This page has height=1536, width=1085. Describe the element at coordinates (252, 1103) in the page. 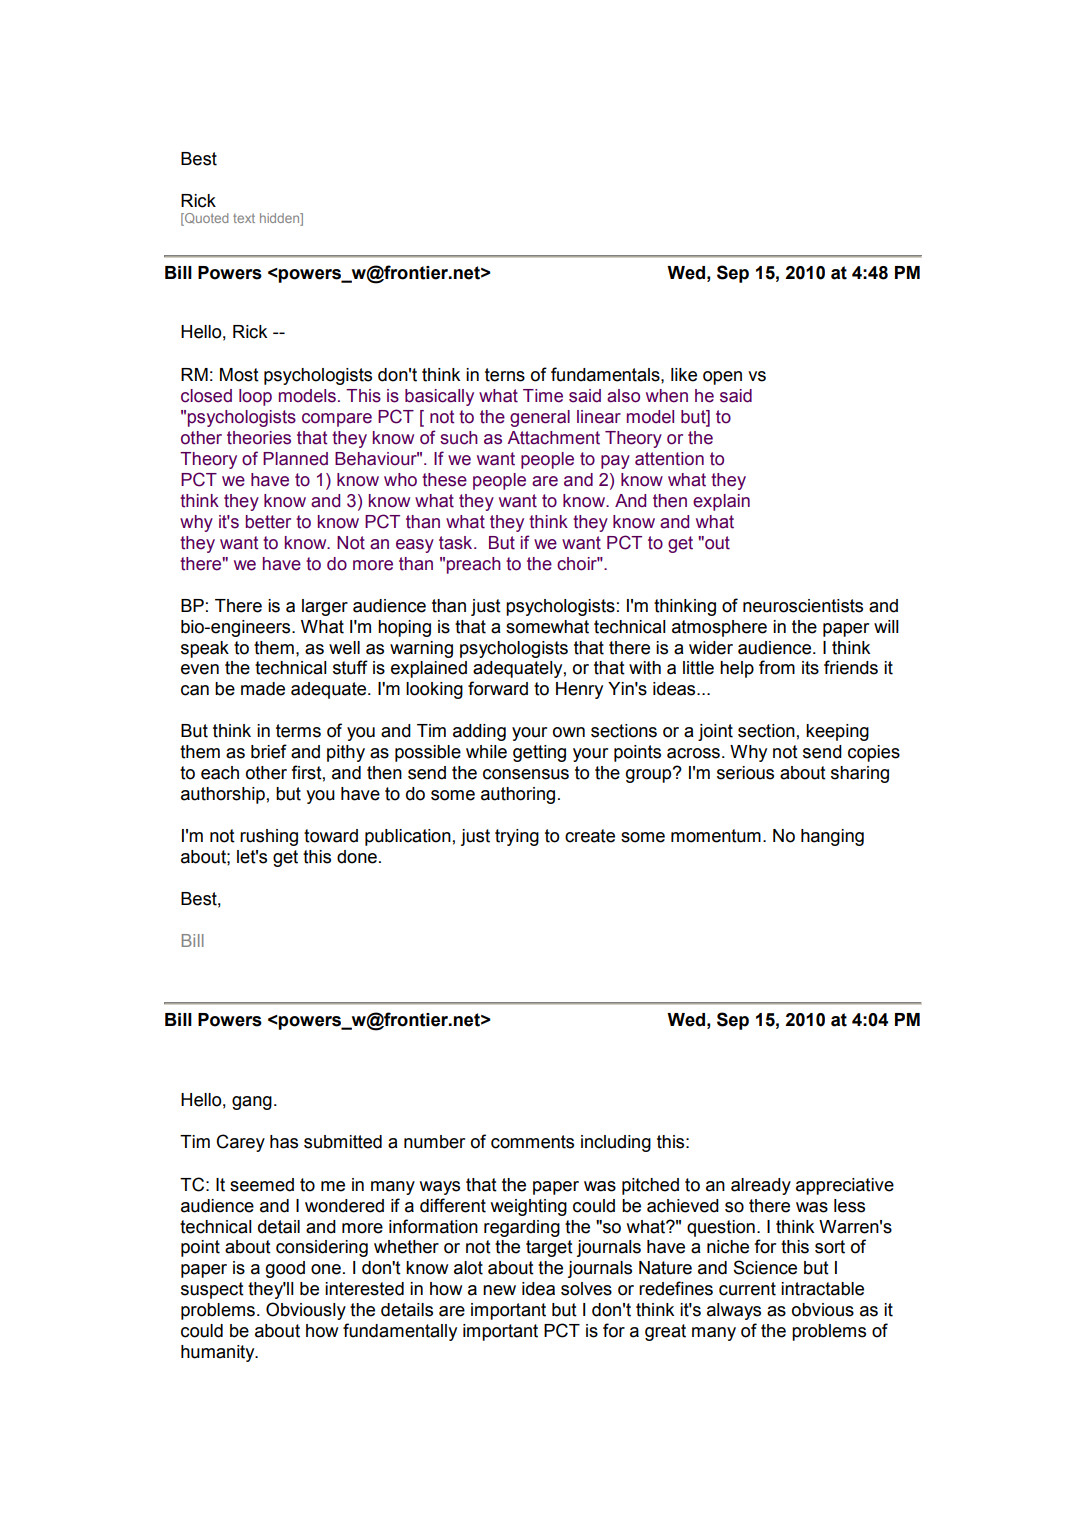

I see `gang` at that location.
